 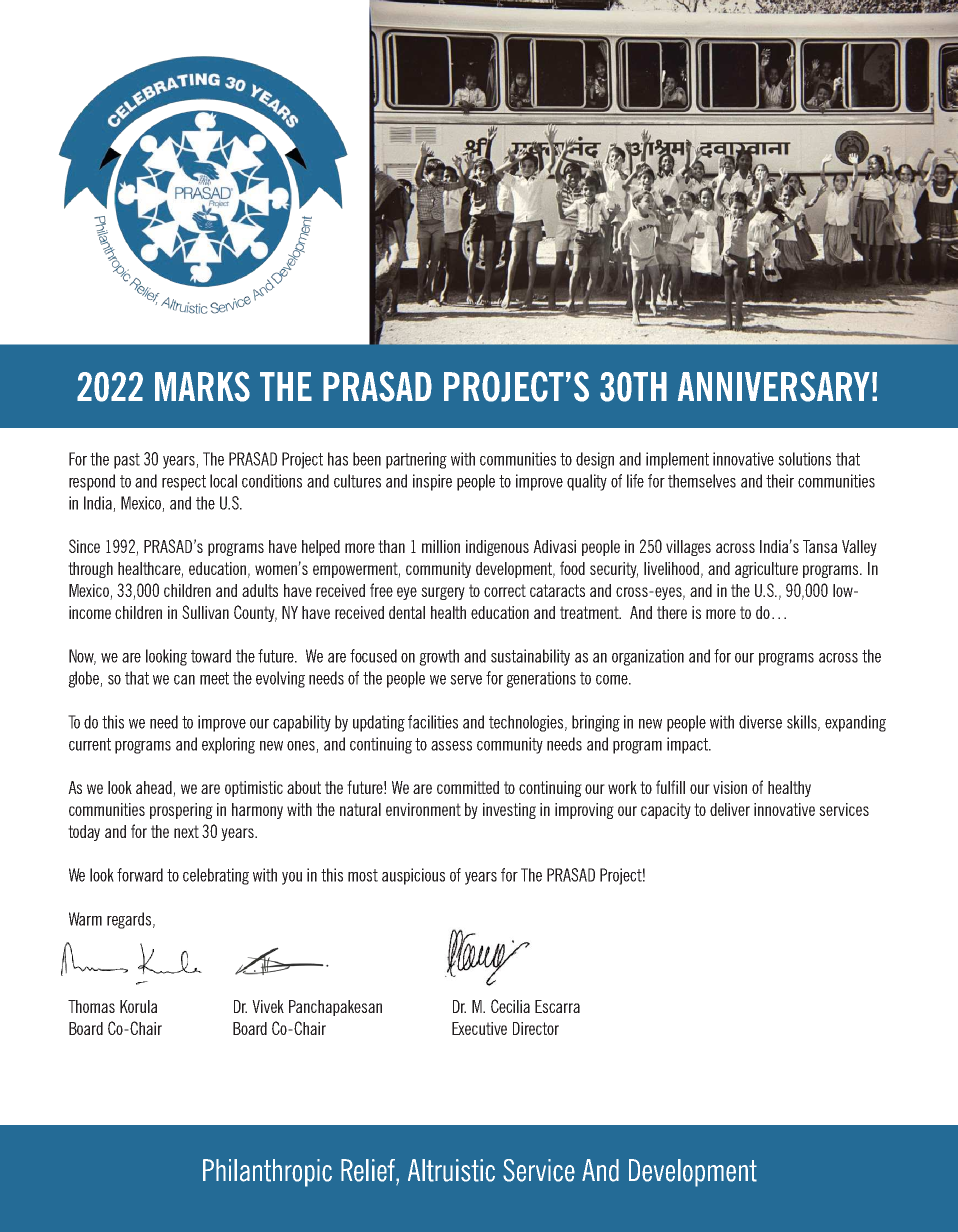 What do you see at coordinates (416, 460) in the screenshot?
I see `partnering` at bounding box center [416, 460].
